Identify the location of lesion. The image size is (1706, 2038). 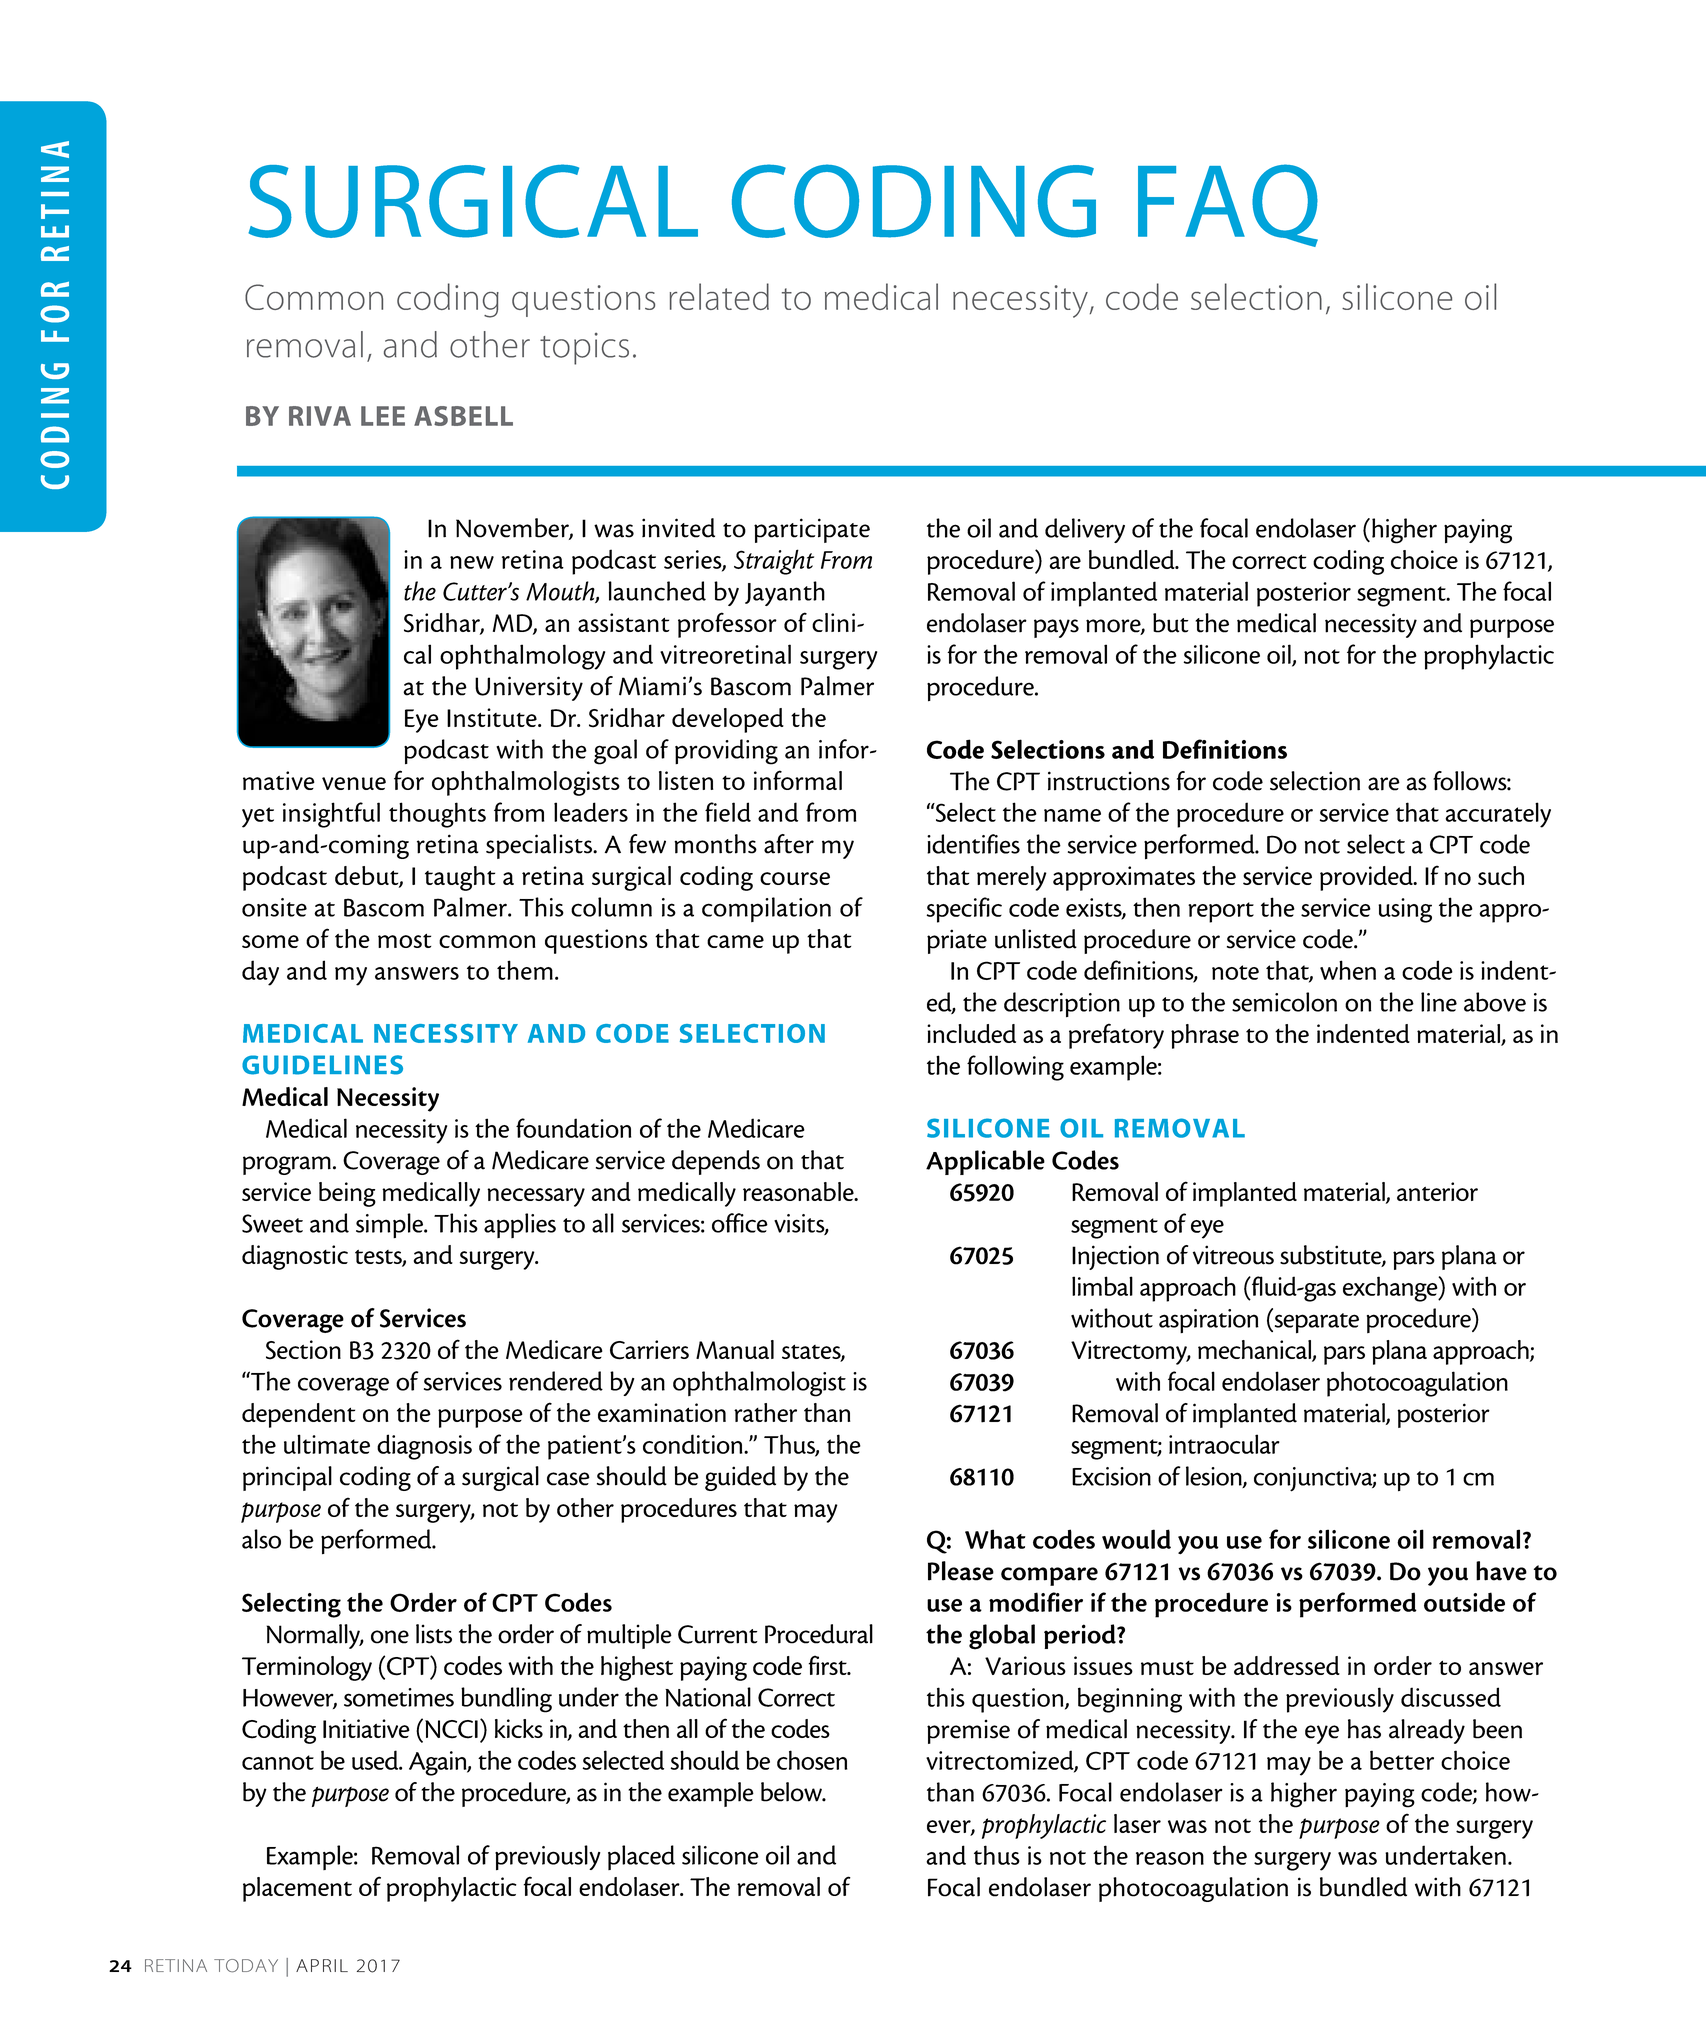
(1215, 1477).
